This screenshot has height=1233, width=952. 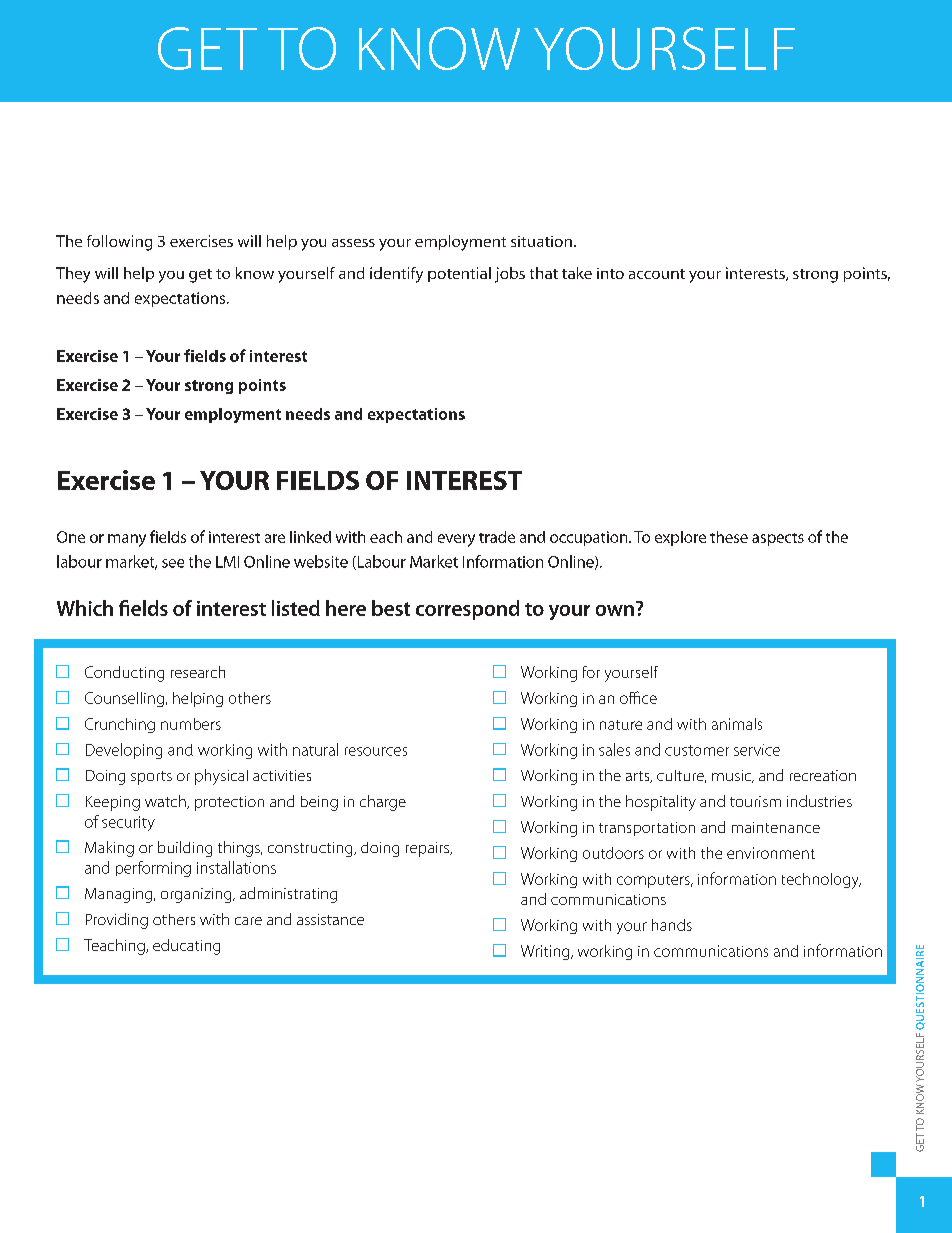 What do you see at coordinates (657, 274) in the screenshot?
I see `account` at bounding box center [657, 274].
